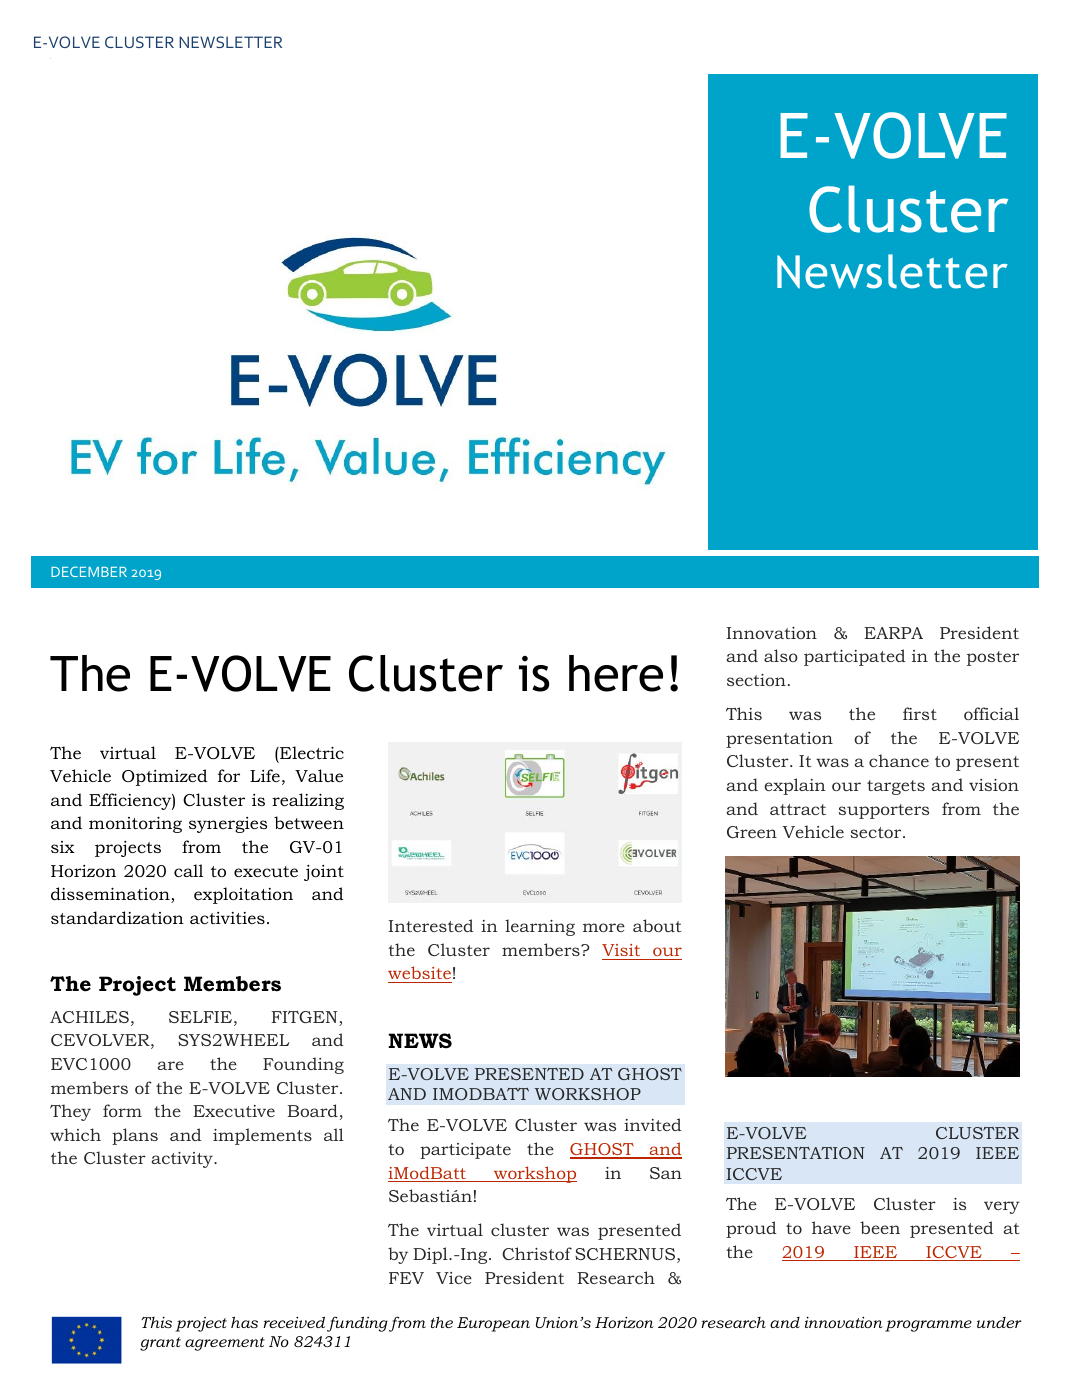 The image size is (1070, 1385). Describe the element at coordinates (616, 673) in the screenshot. I see `here` at that location.
